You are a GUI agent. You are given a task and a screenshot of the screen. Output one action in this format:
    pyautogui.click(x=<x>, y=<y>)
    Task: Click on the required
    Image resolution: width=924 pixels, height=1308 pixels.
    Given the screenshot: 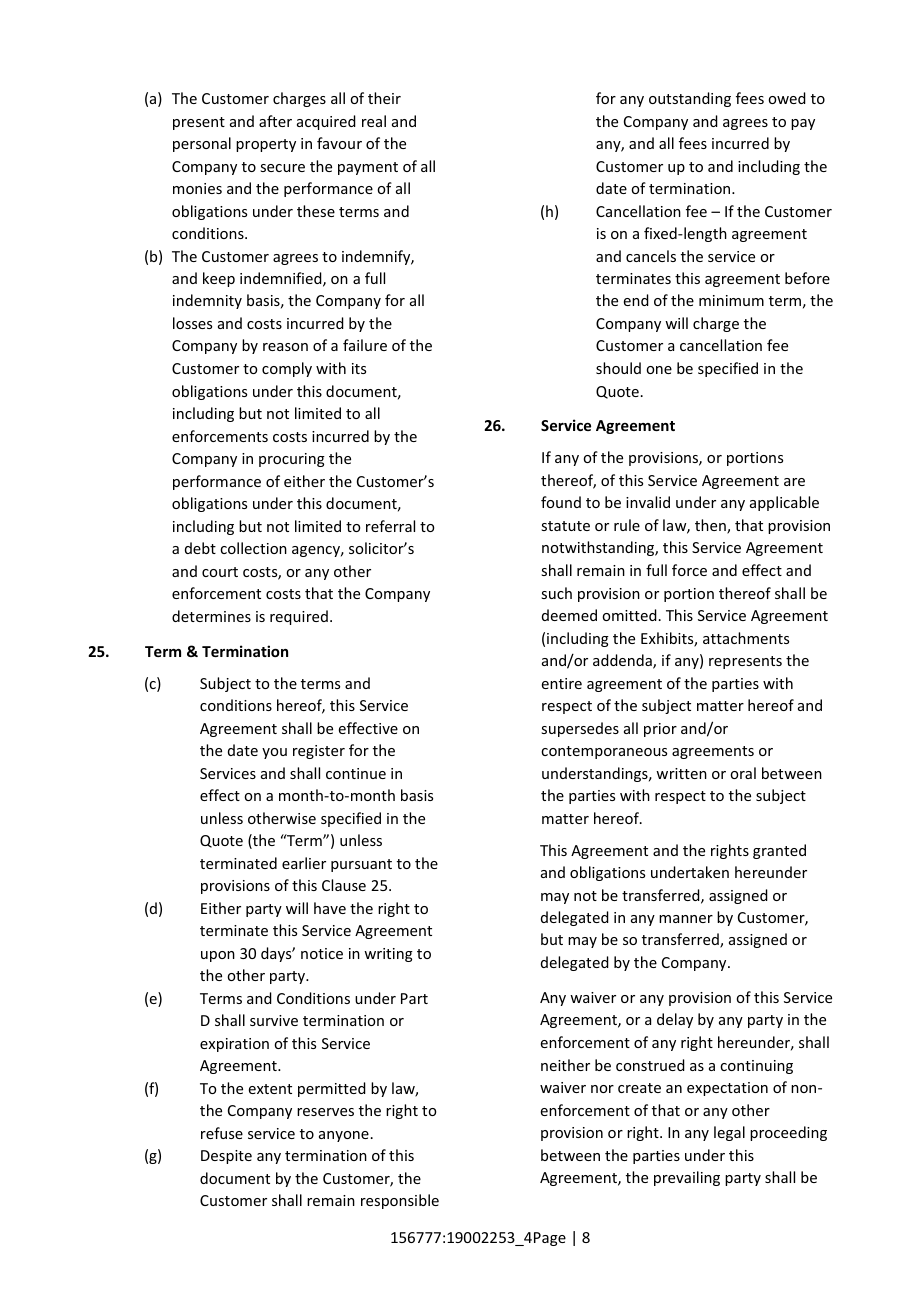 What is the action you would take?
    pyautogui.click(x=299, y=617)
